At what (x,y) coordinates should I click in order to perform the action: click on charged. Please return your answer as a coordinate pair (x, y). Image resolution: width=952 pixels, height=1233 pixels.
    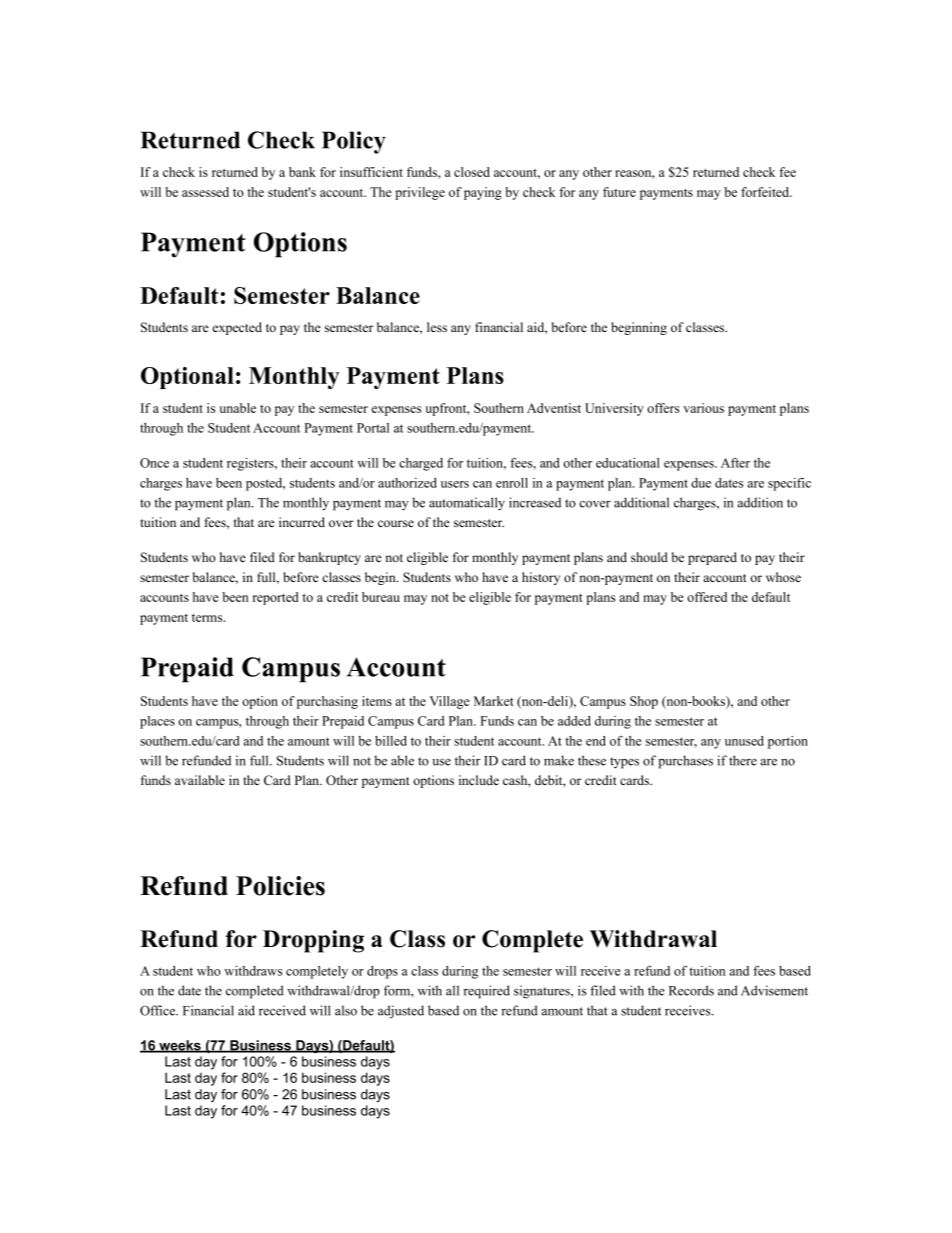
    Looking at the image, I should click on (421, 464).
